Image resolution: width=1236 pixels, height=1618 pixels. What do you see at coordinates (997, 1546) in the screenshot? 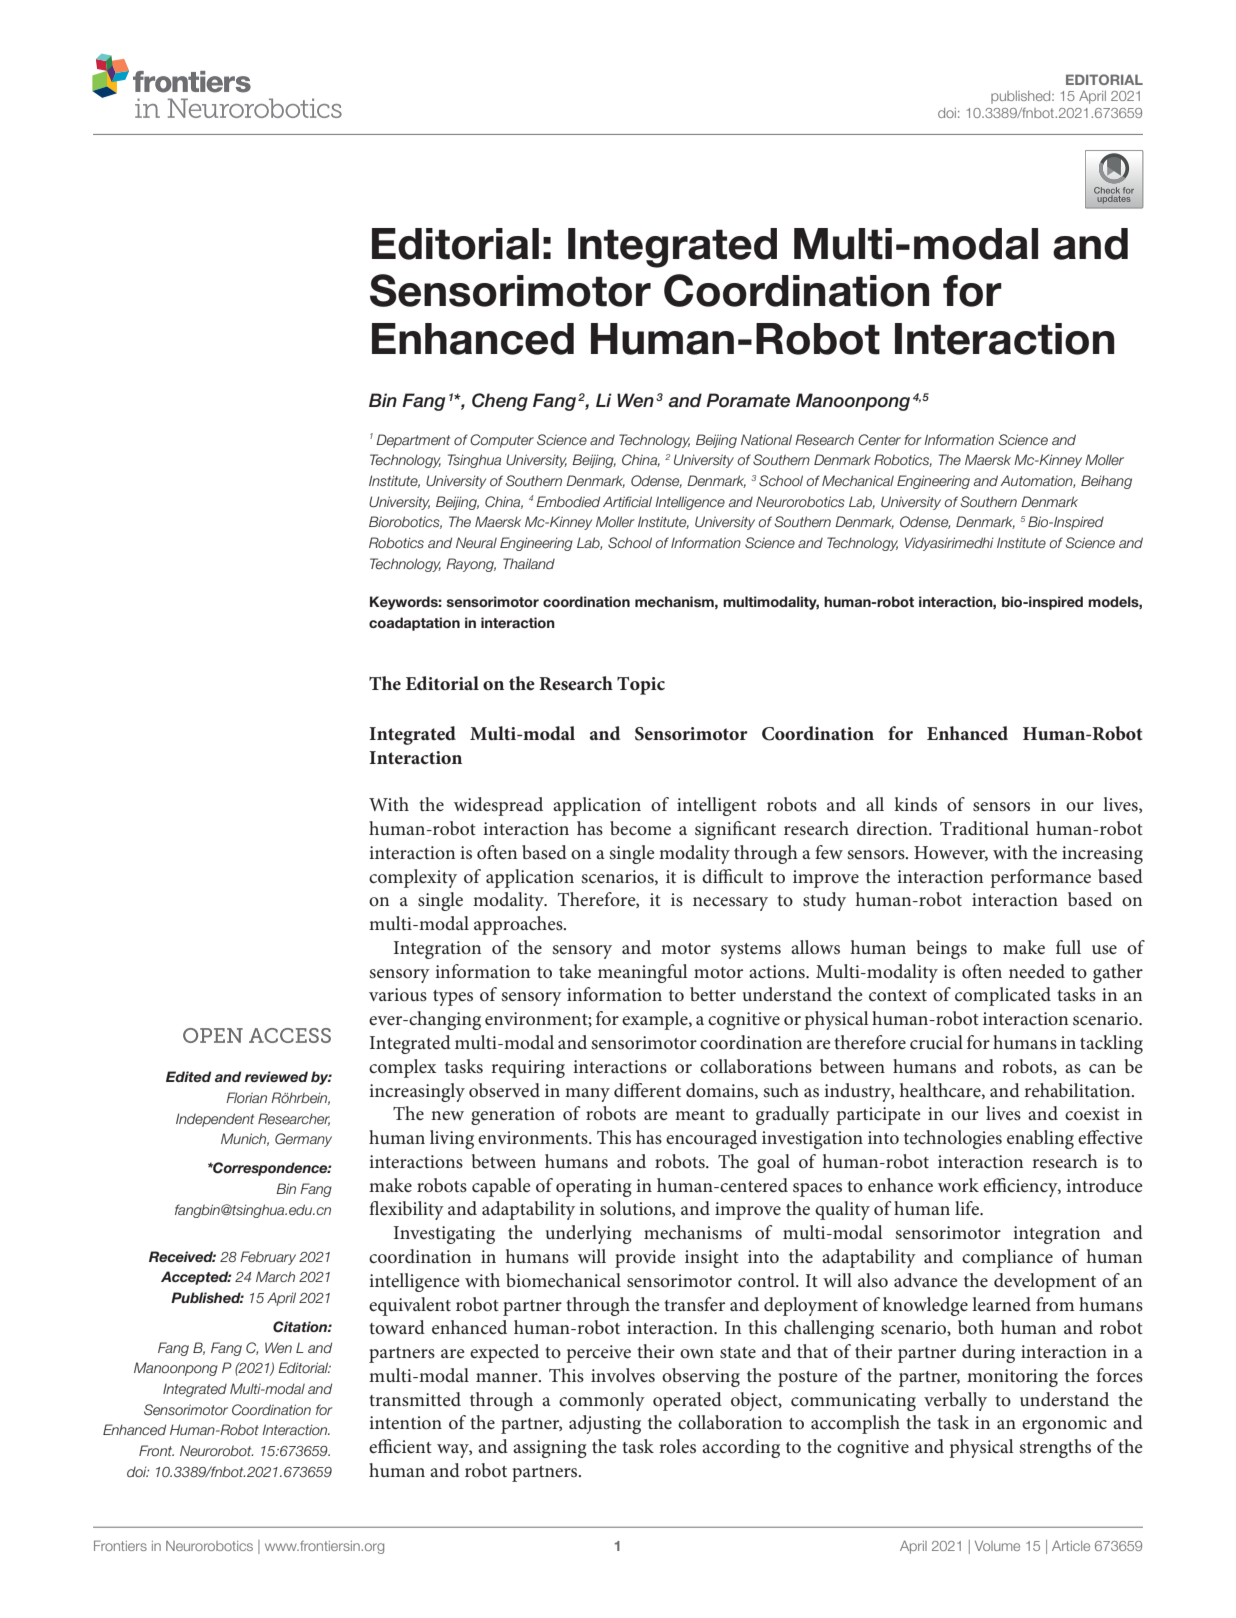
I see `Volume` at bounding box center [997, 1546].
